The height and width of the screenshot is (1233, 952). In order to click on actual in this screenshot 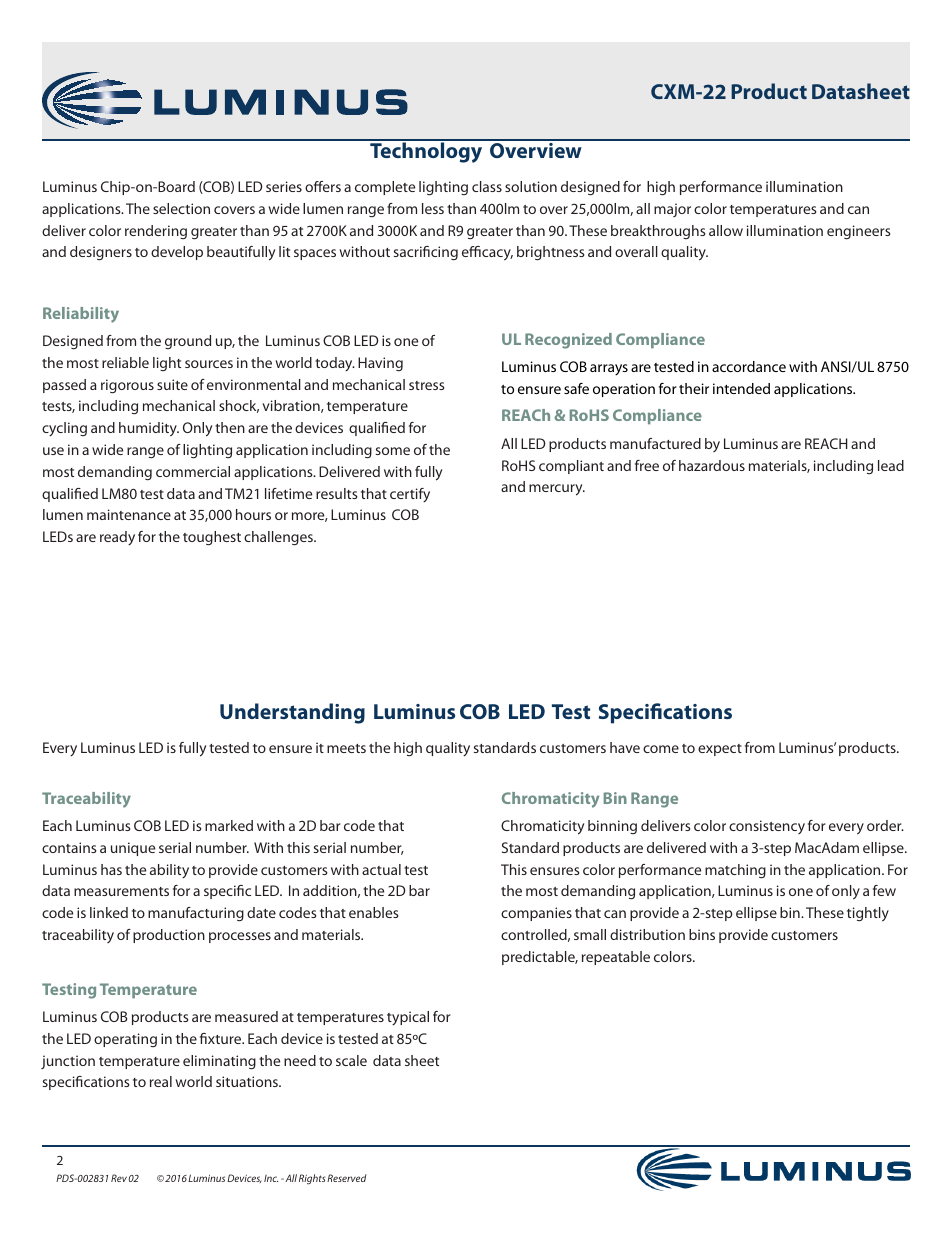, I will do `click(381, 869)`.
